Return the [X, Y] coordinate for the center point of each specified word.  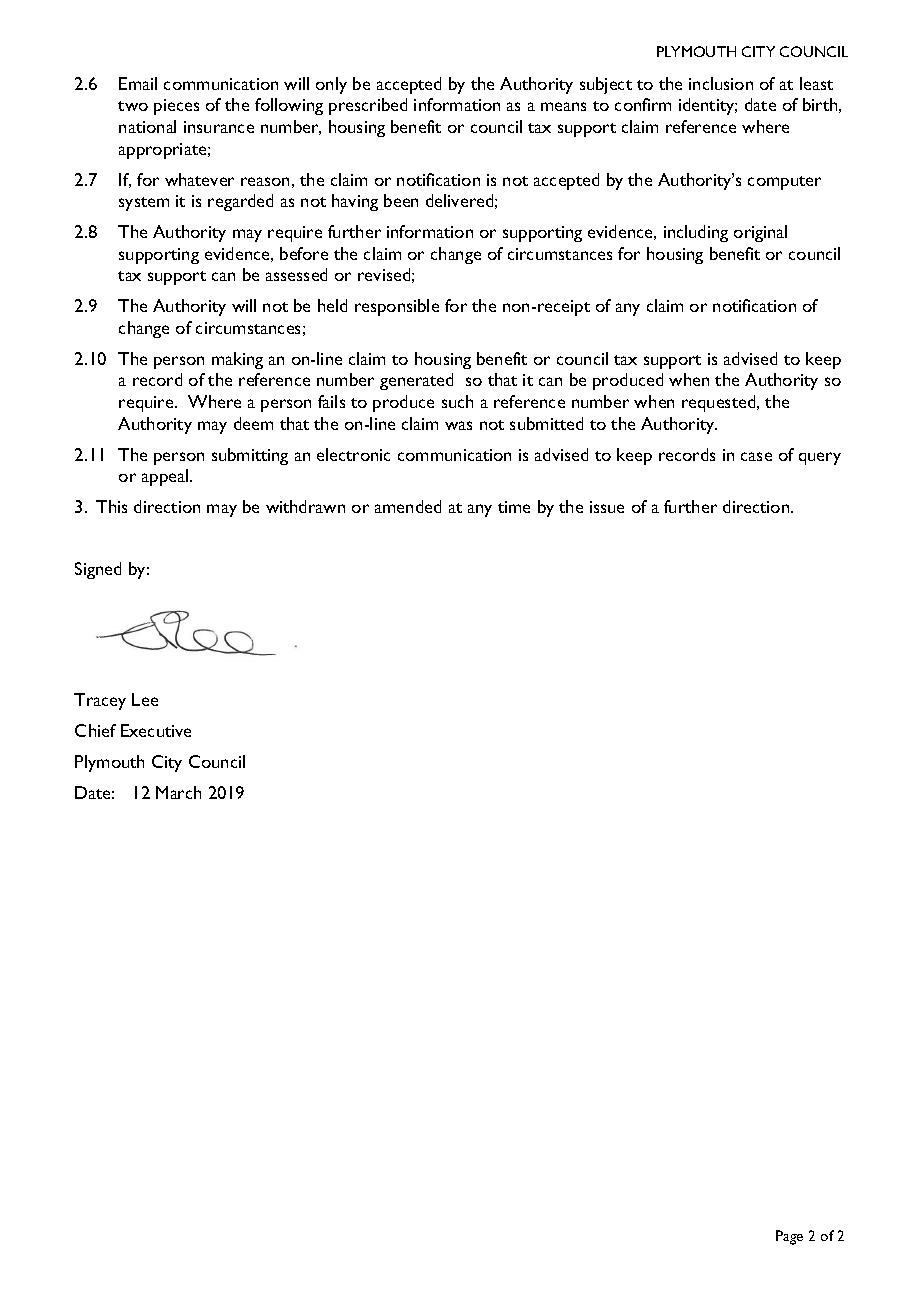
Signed [98, 570]
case [756, 456]
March [178, 792]
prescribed [368, 106]
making [237, 360]
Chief [95, 730]
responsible [397, 307]
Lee [145, 699]
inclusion [721, 83]
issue [607, 507]
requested [720, 403]
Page [789, 1237]
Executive [156, 730]
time [514, 507]
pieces [176, 107]
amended [408, 506]
